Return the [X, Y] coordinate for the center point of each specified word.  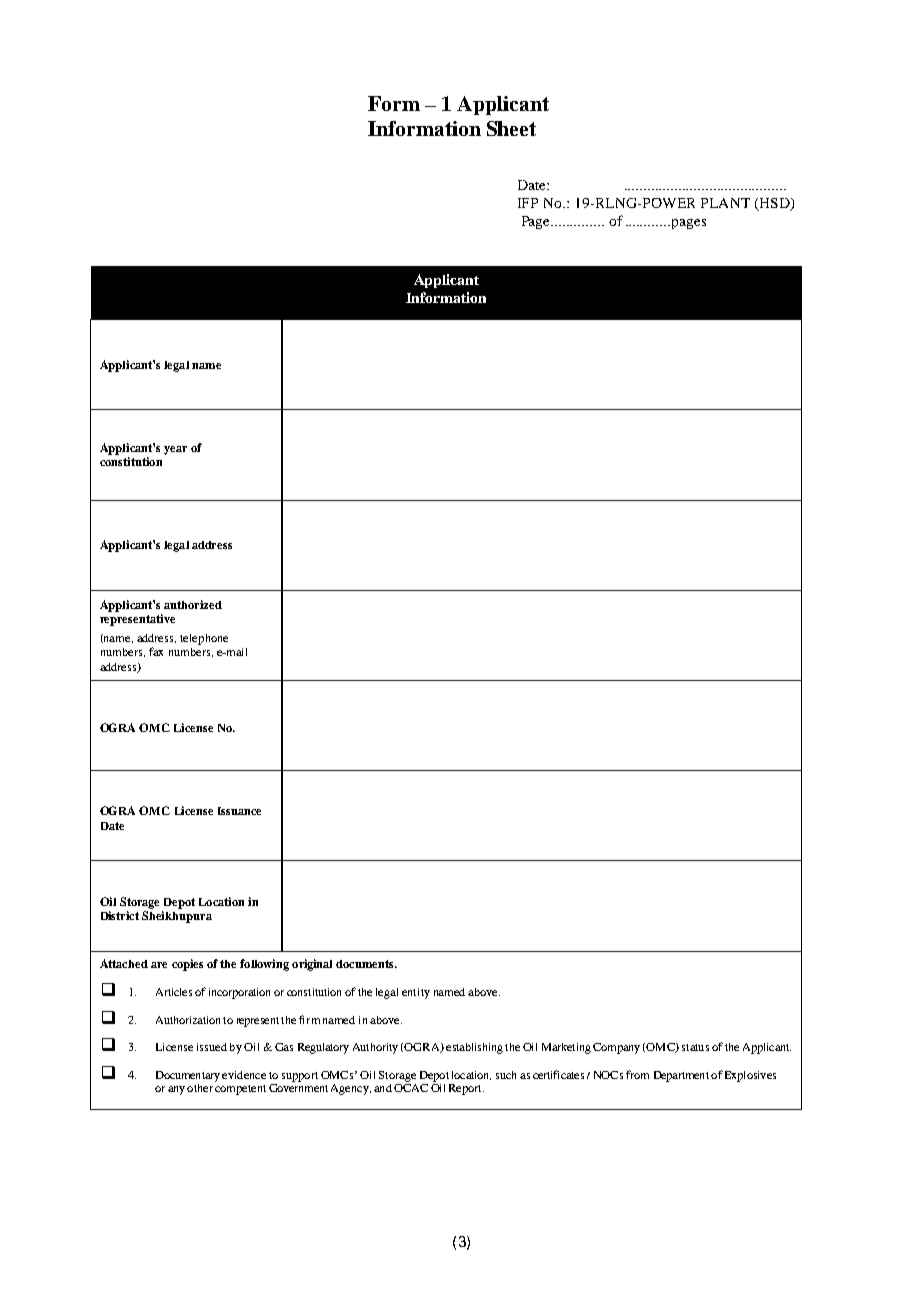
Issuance [239, 811]
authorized [193, 604]
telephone [204, 639]
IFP [528, 203]
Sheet [511, 128]
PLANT [725, 203]
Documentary [188, 1076]
